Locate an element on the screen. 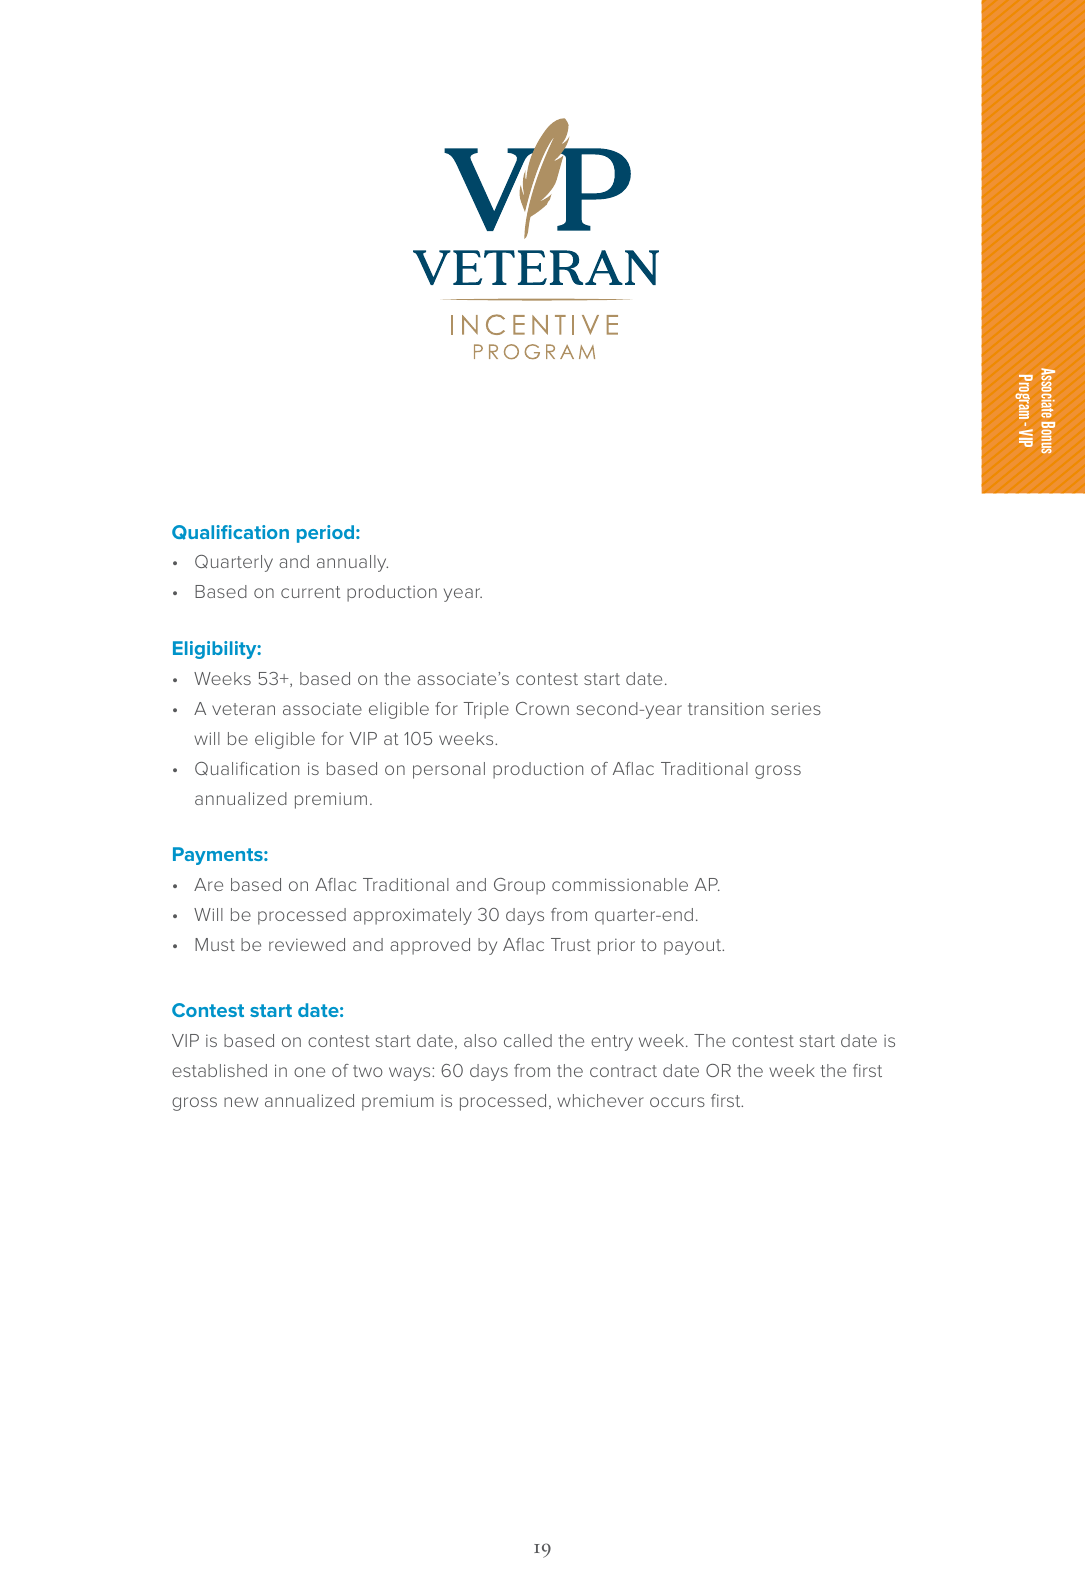  one is located at coordinates (309, 1072).
